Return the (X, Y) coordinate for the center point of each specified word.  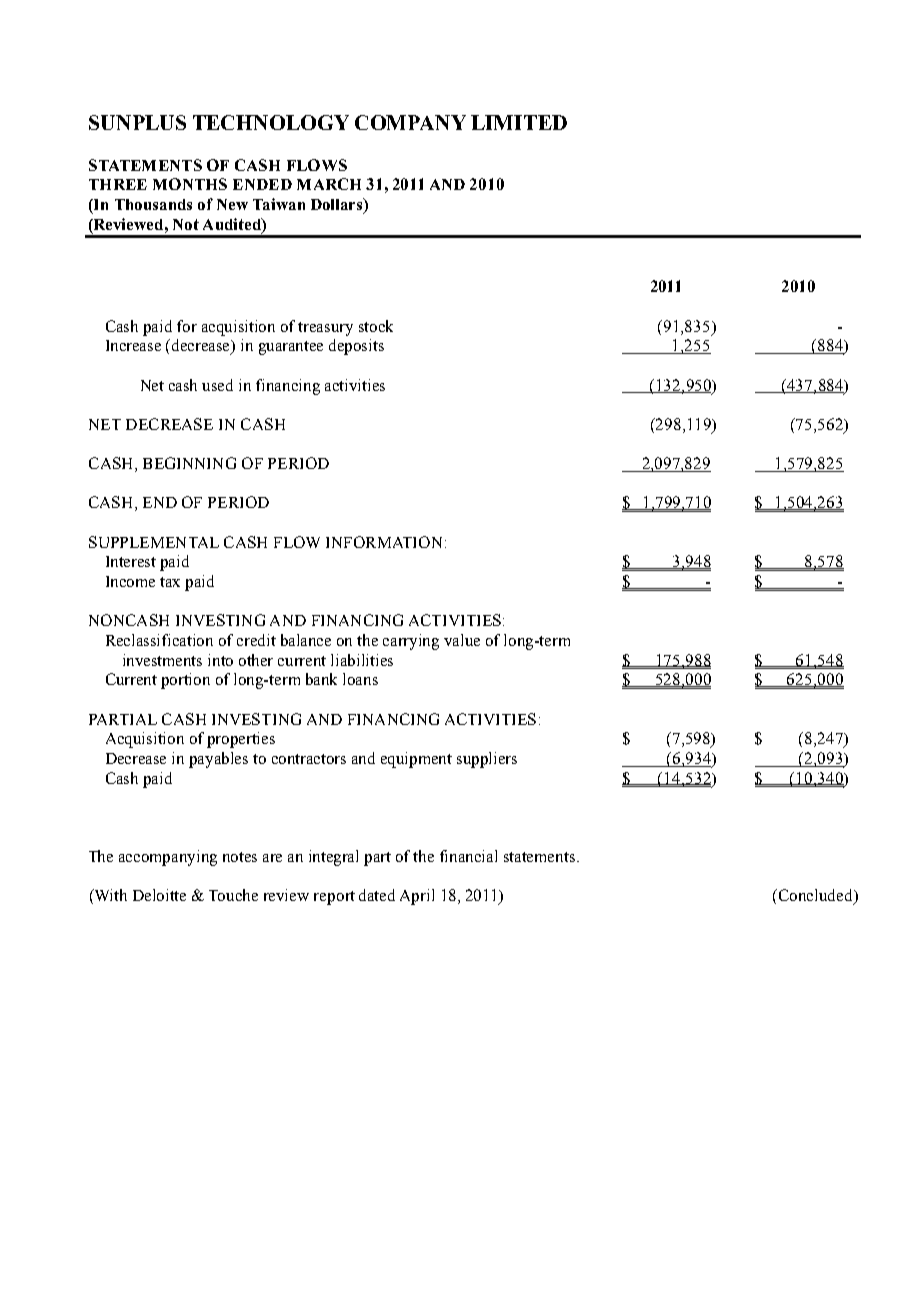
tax (170, 582)
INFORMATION (384, 542)
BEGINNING (189, 463)
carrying (411, 642)
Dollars (338, 205)
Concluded (817, 896)
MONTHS (190, 184)
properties (241, 740)
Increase (133, 345)
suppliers (487, 760)
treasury (325, 329)
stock (376, 326)
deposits (356, 347)
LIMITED (519, 122)
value (462, 640)
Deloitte (159, 895)
